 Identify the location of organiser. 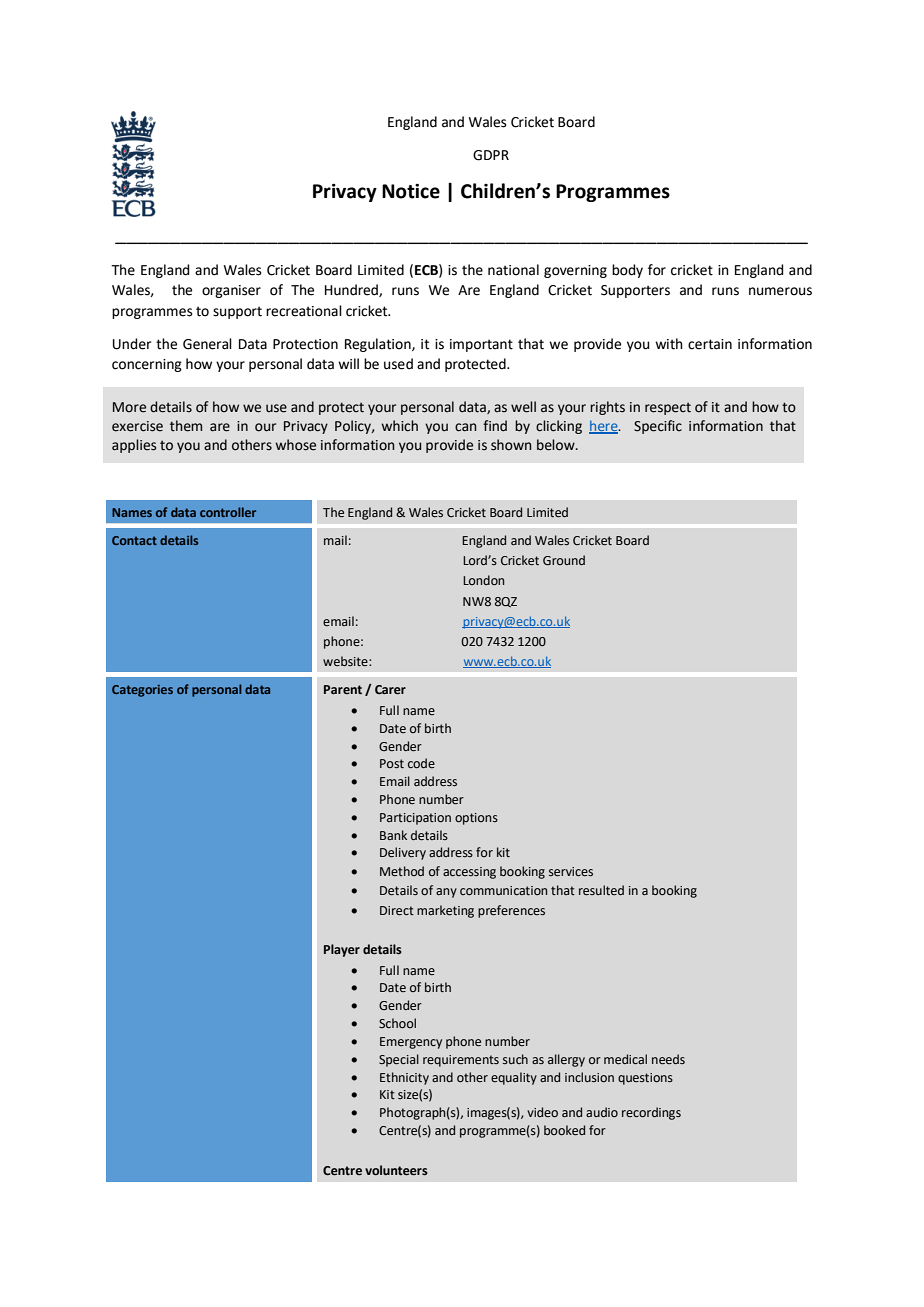
(231, 291).
